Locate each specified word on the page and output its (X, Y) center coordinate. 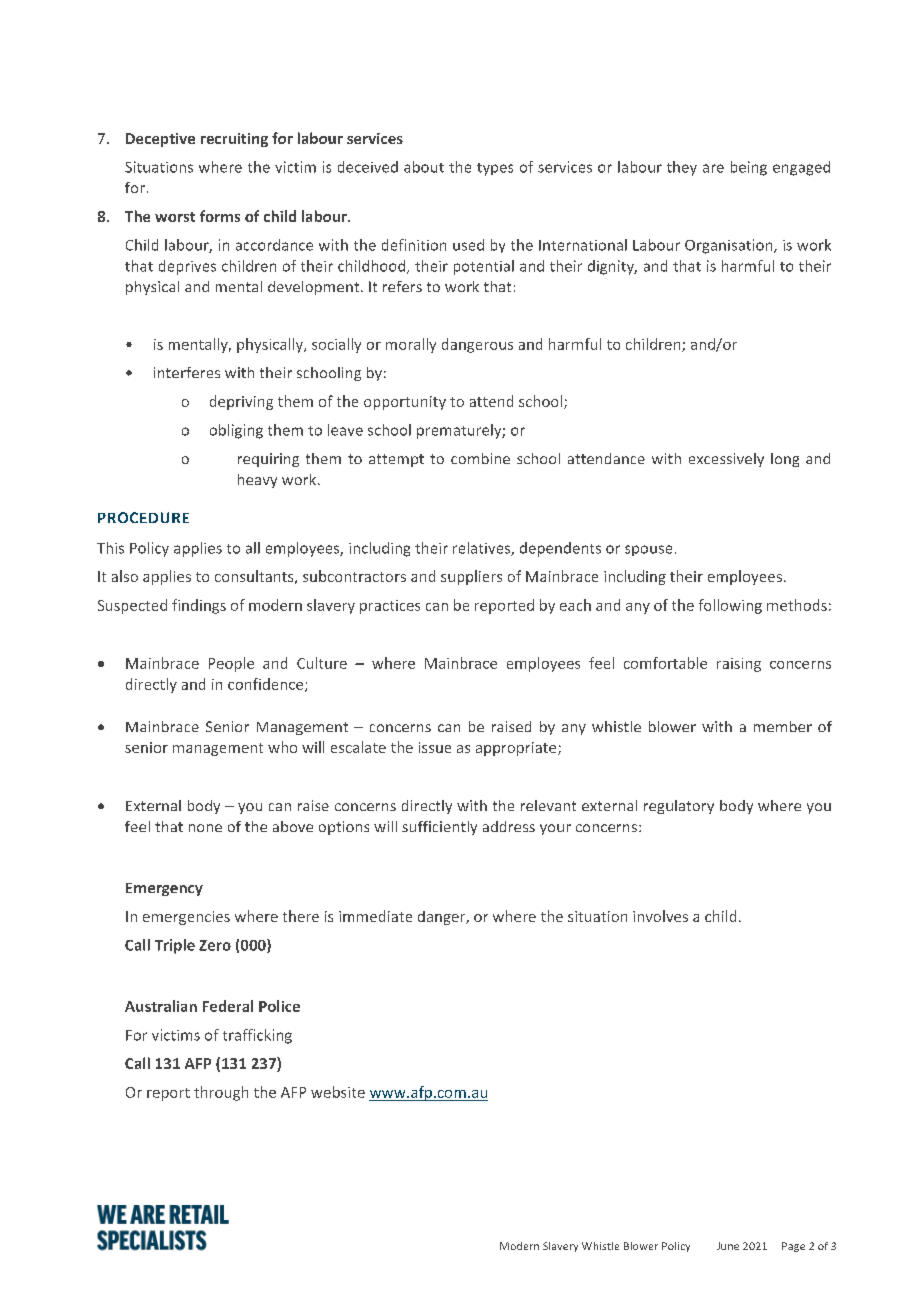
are (713, 168)
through (221, 1093)
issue (435, 747)
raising (739, 665)
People (231, 664)
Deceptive (160, 140)
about (424, 167)
